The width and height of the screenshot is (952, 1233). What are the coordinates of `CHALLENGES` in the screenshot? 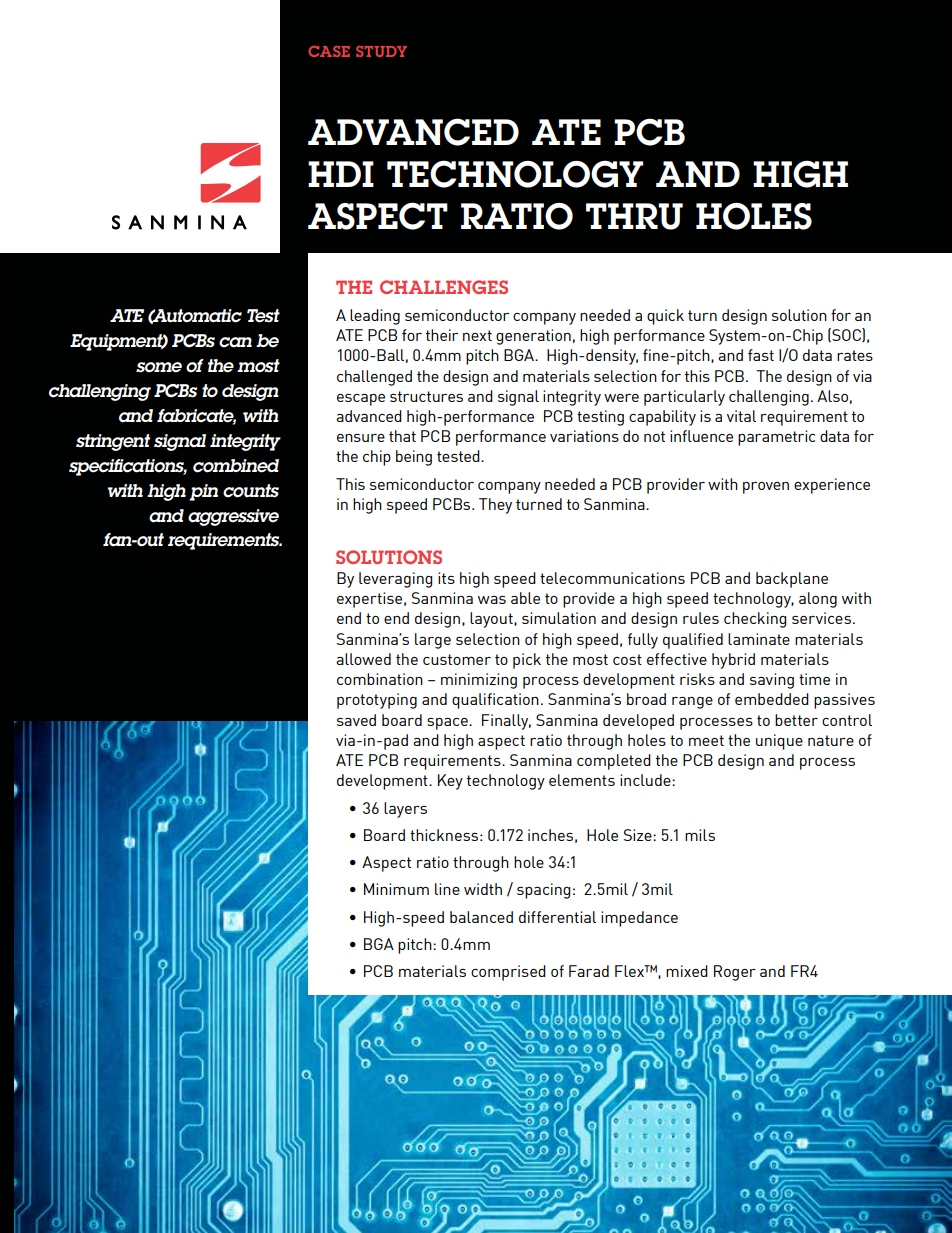 It's located at (444, 287).
